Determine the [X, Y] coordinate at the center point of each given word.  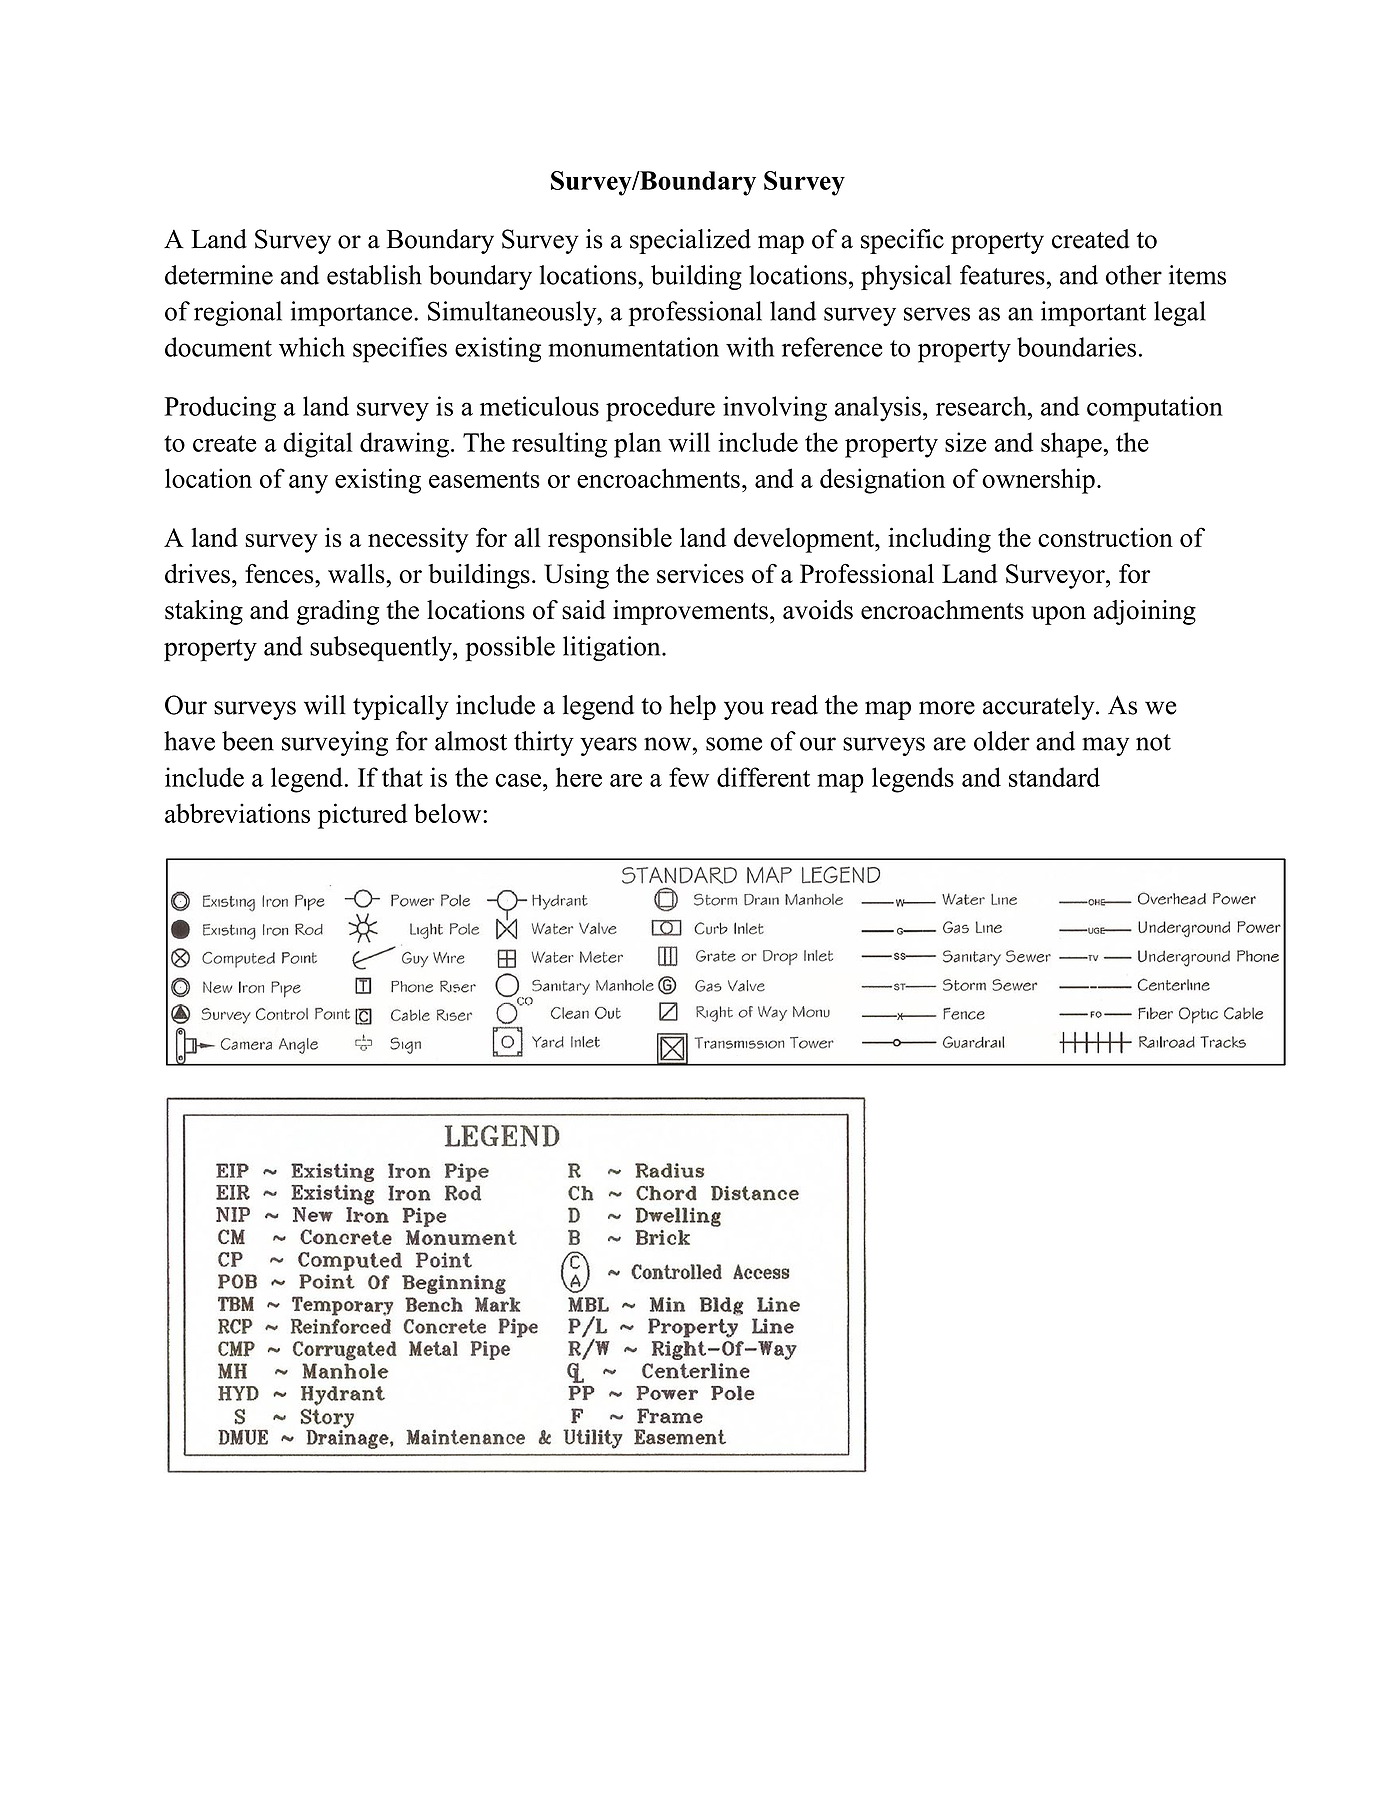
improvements [690, 612]
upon [1059, 615]
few [689, 777]
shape [1072, 445]
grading [338, 612]
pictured [363, 816]
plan [637, 445]
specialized [690, 241]
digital [318, 445]
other [1134, 275]
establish [374, 275]
